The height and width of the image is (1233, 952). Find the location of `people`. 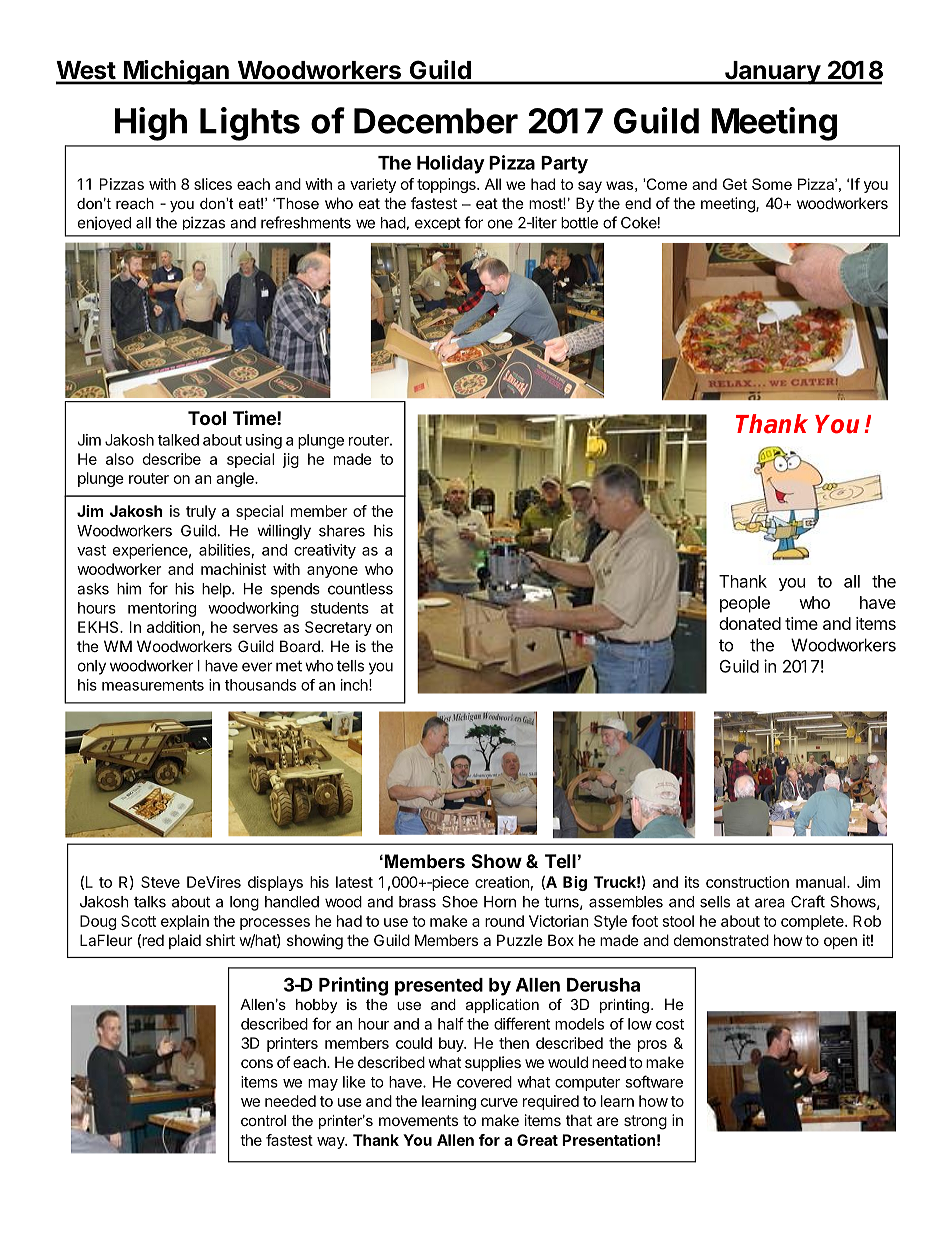

people is located at coordinates (745, 604).
